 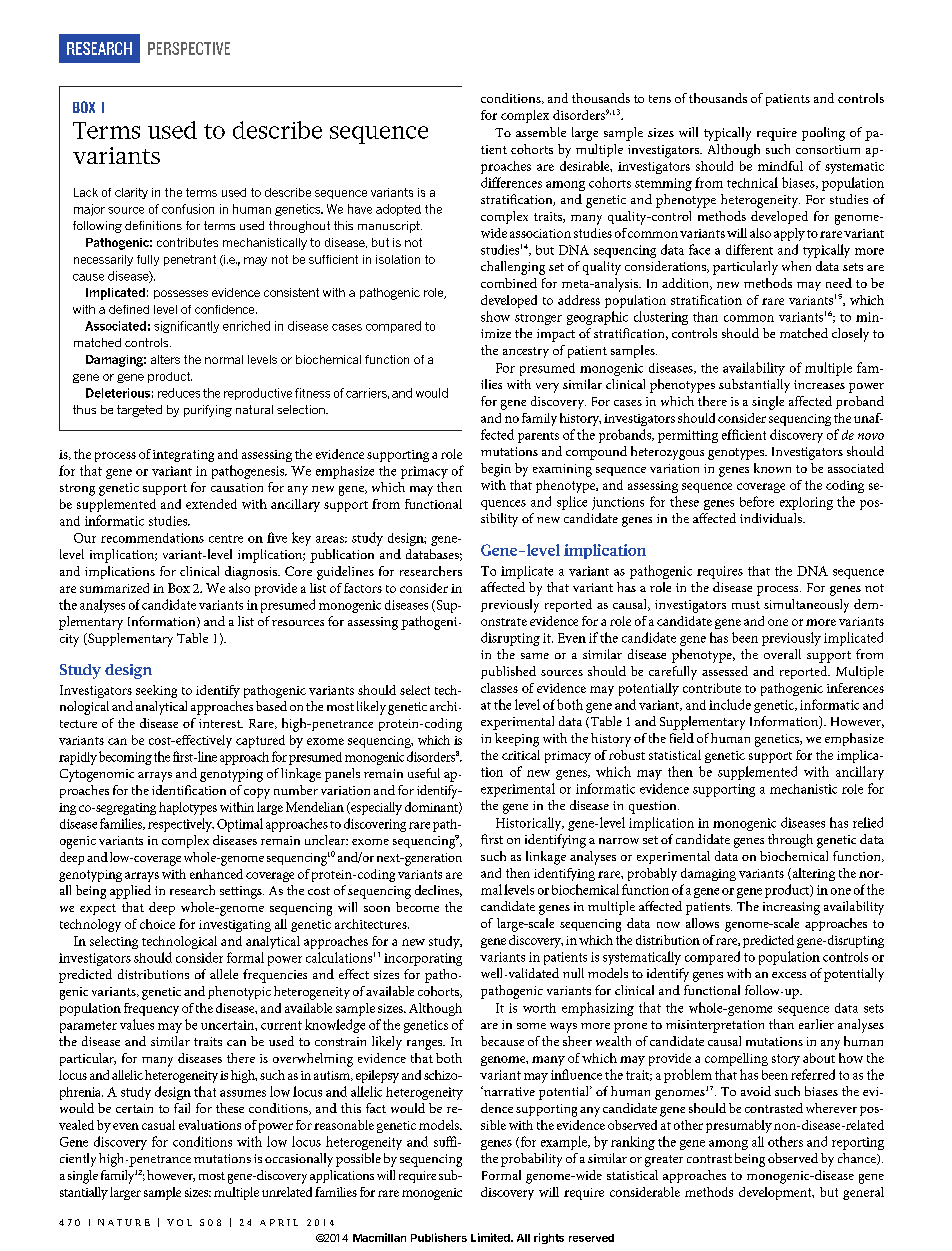 I want to click on overall, so click(x=782, y=654).
